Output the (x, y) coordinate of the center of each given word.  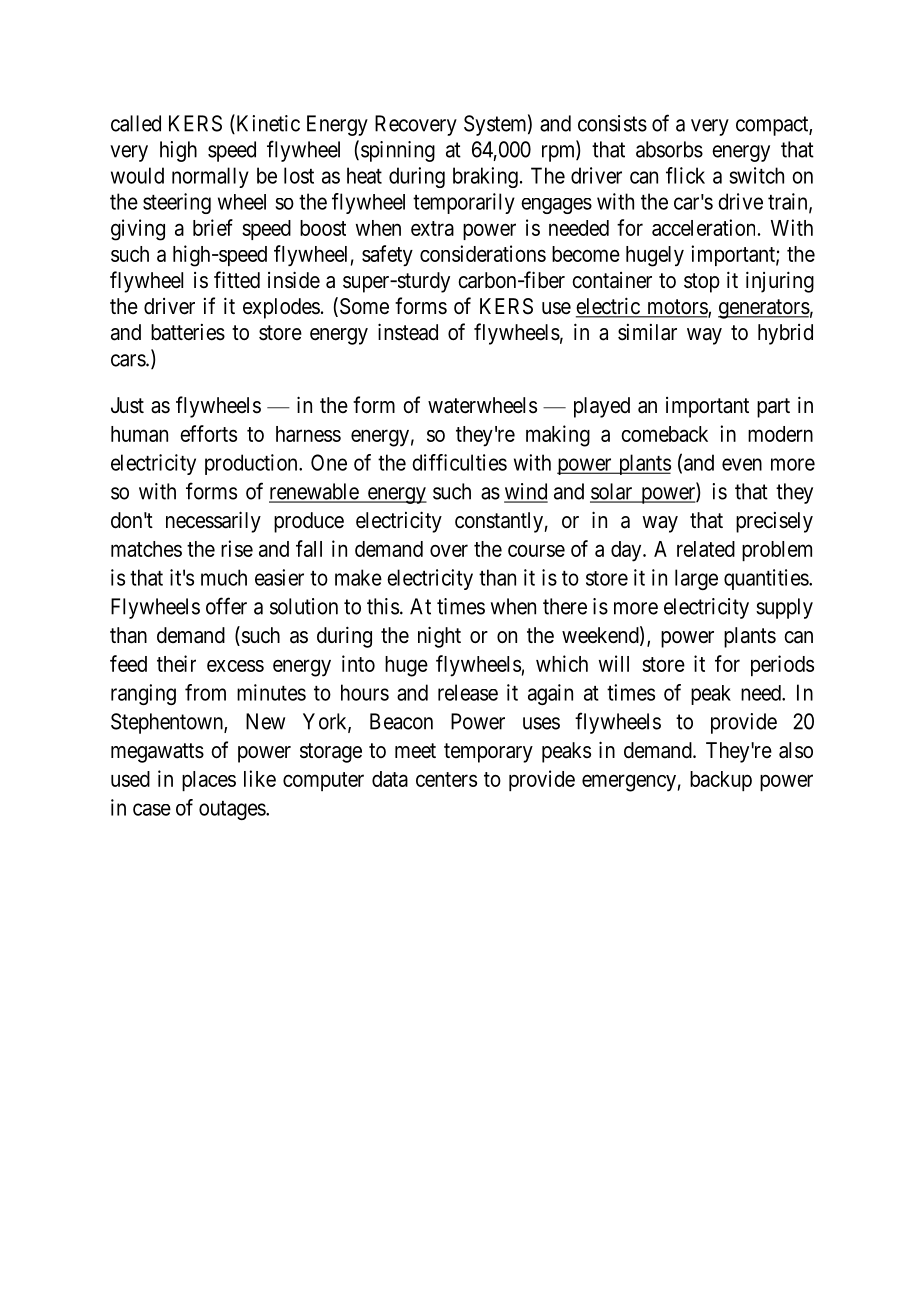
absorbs (669, 149)
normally (210, 177)
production (252, 464)
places (209, 781)
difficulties (459, 462)
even (742, 464)
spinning (398, 151)
